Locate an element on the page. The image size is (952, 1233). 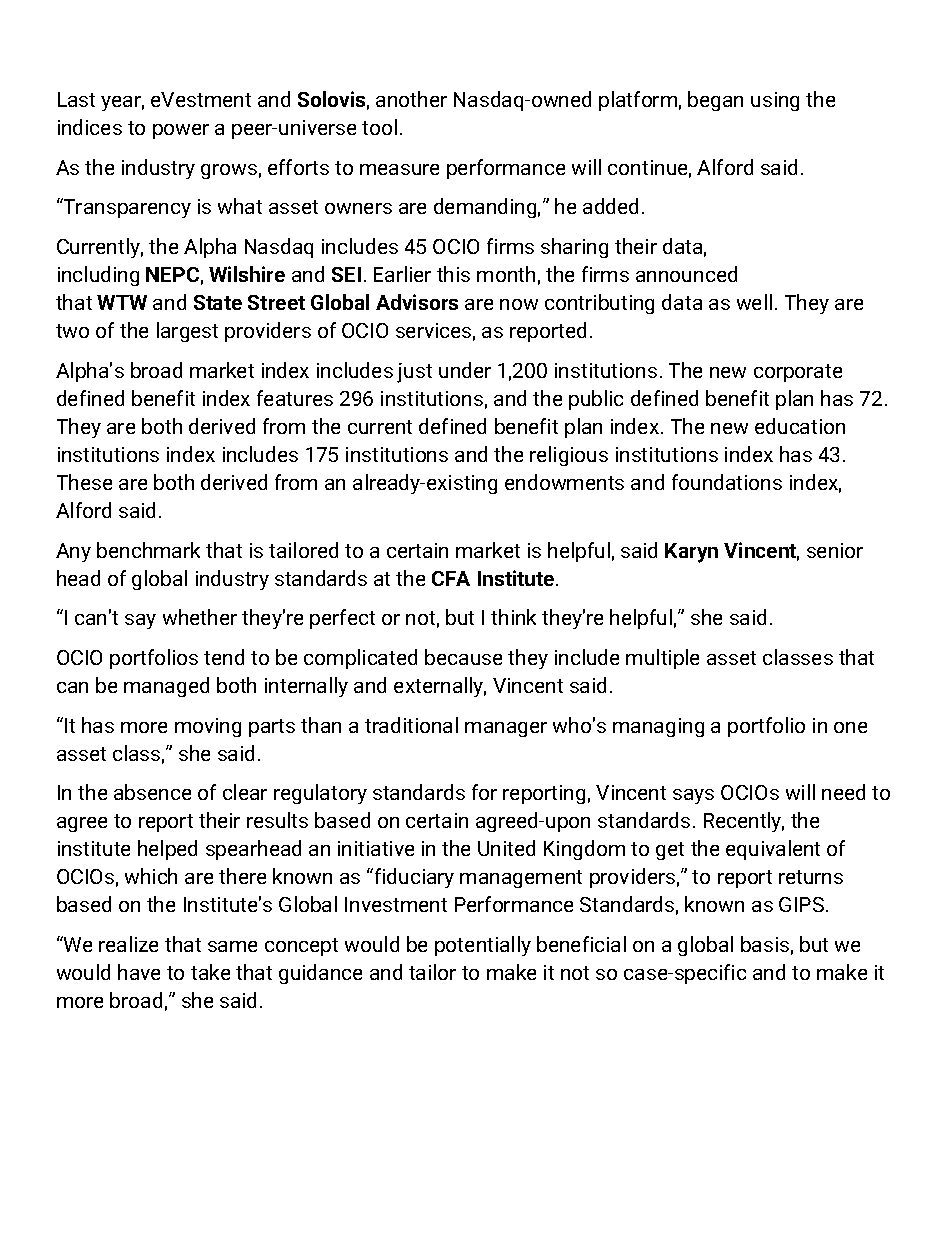
CFA is located at coordinates (451, 578).
